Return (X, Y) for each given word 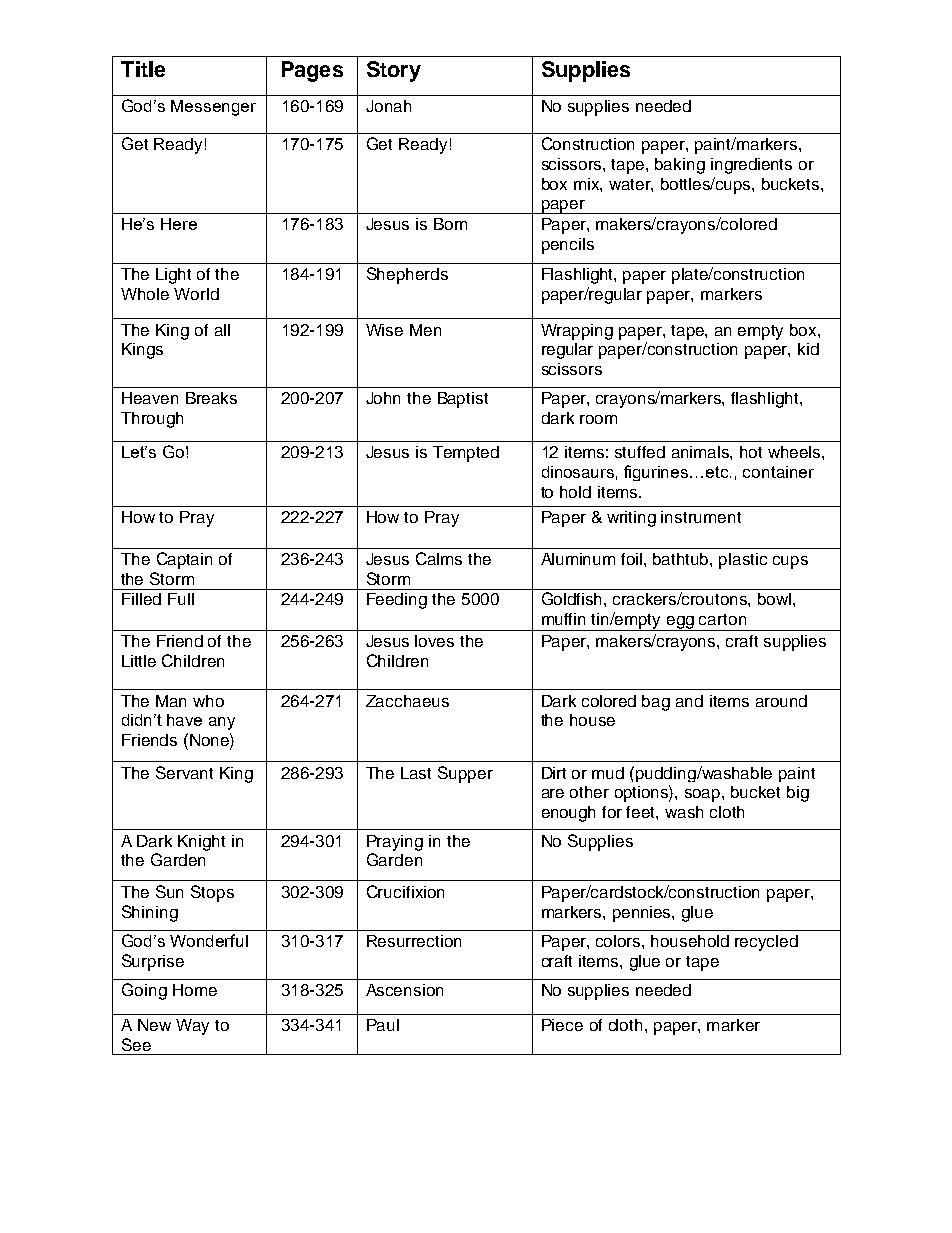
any (222, 723)
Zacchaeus (407, 701)
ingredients (751, 166)
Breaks (211, 398)
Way (192, 1027)
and (689, 701)
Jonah (388, 106)
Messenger (213, 108)
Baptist (463, 400)
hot (751, 452)
